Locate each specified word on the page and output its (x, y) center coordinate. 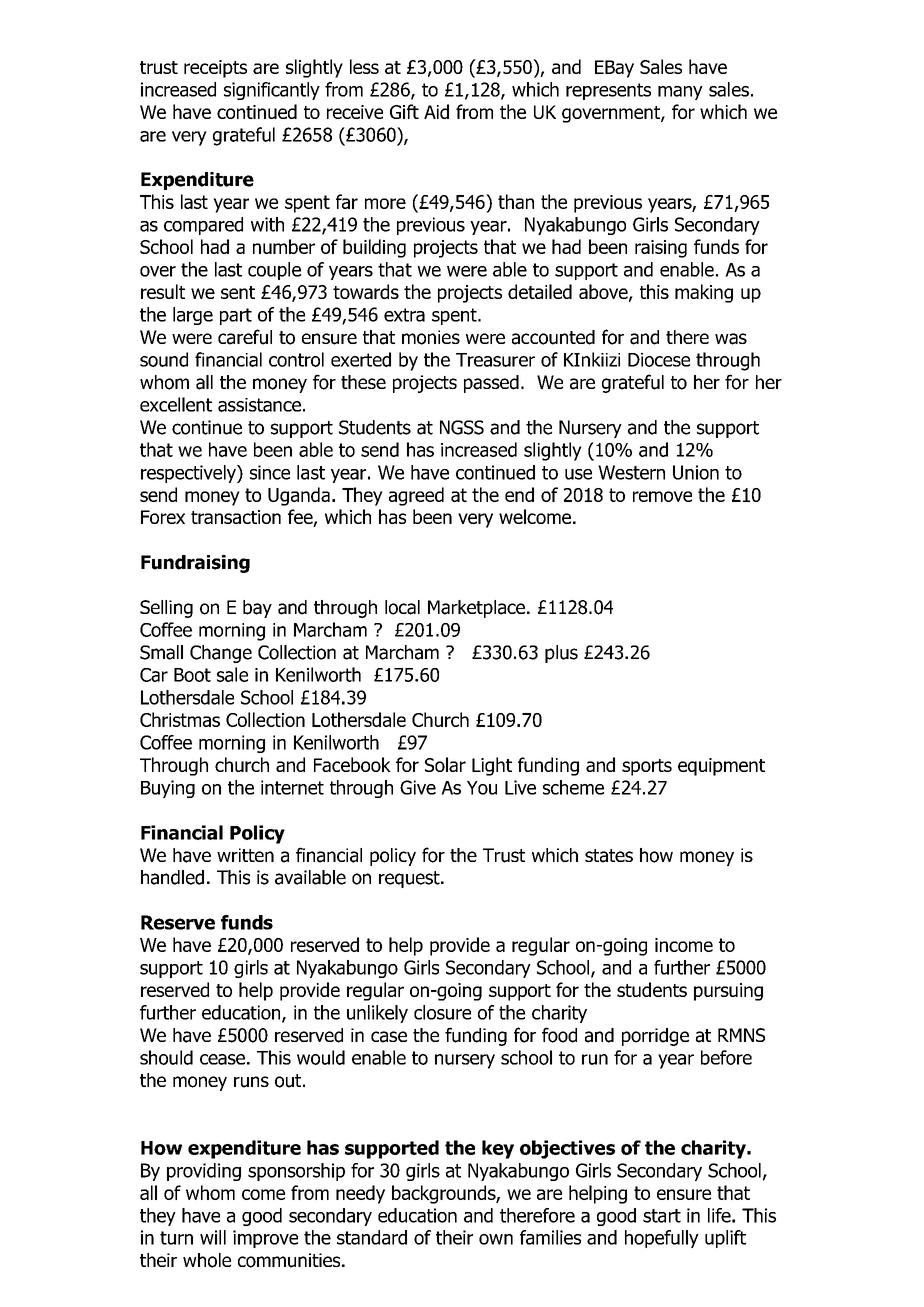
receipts (215, 69)
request (410, 879)
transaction (236, 517)
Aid (436, 111)
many (680, 93)
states (609, 856)
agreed (416, 496)
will (213, 1237)
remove (662, 496)
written (245, 855)
